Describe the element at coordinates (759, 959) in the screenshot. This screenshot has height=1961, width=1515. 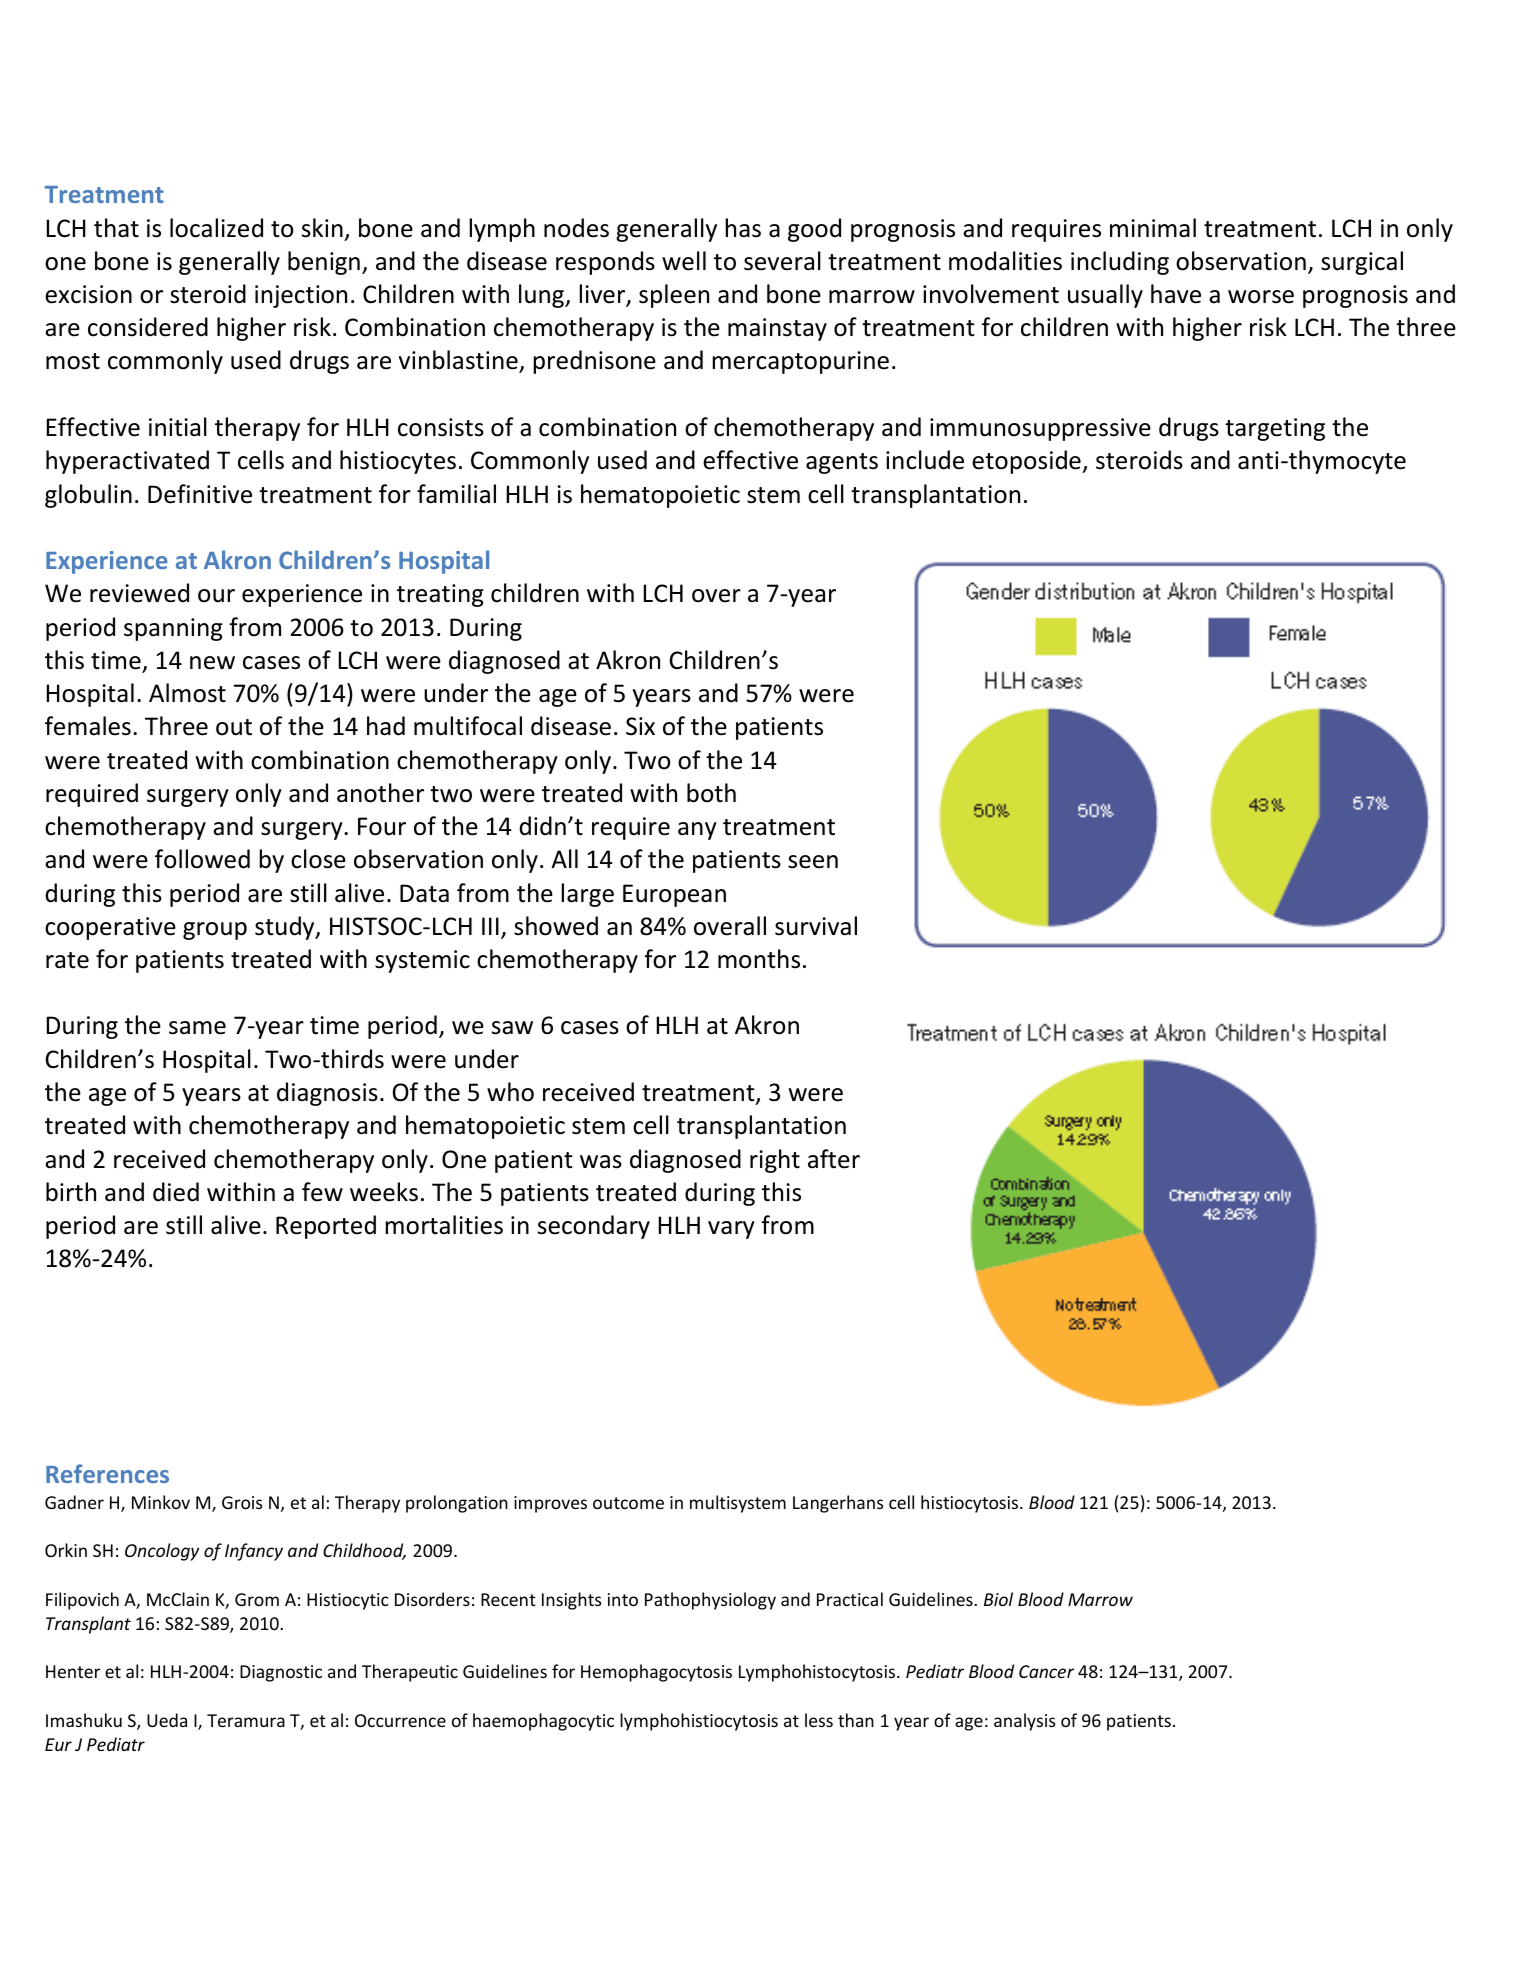
I see `months` at that location.
